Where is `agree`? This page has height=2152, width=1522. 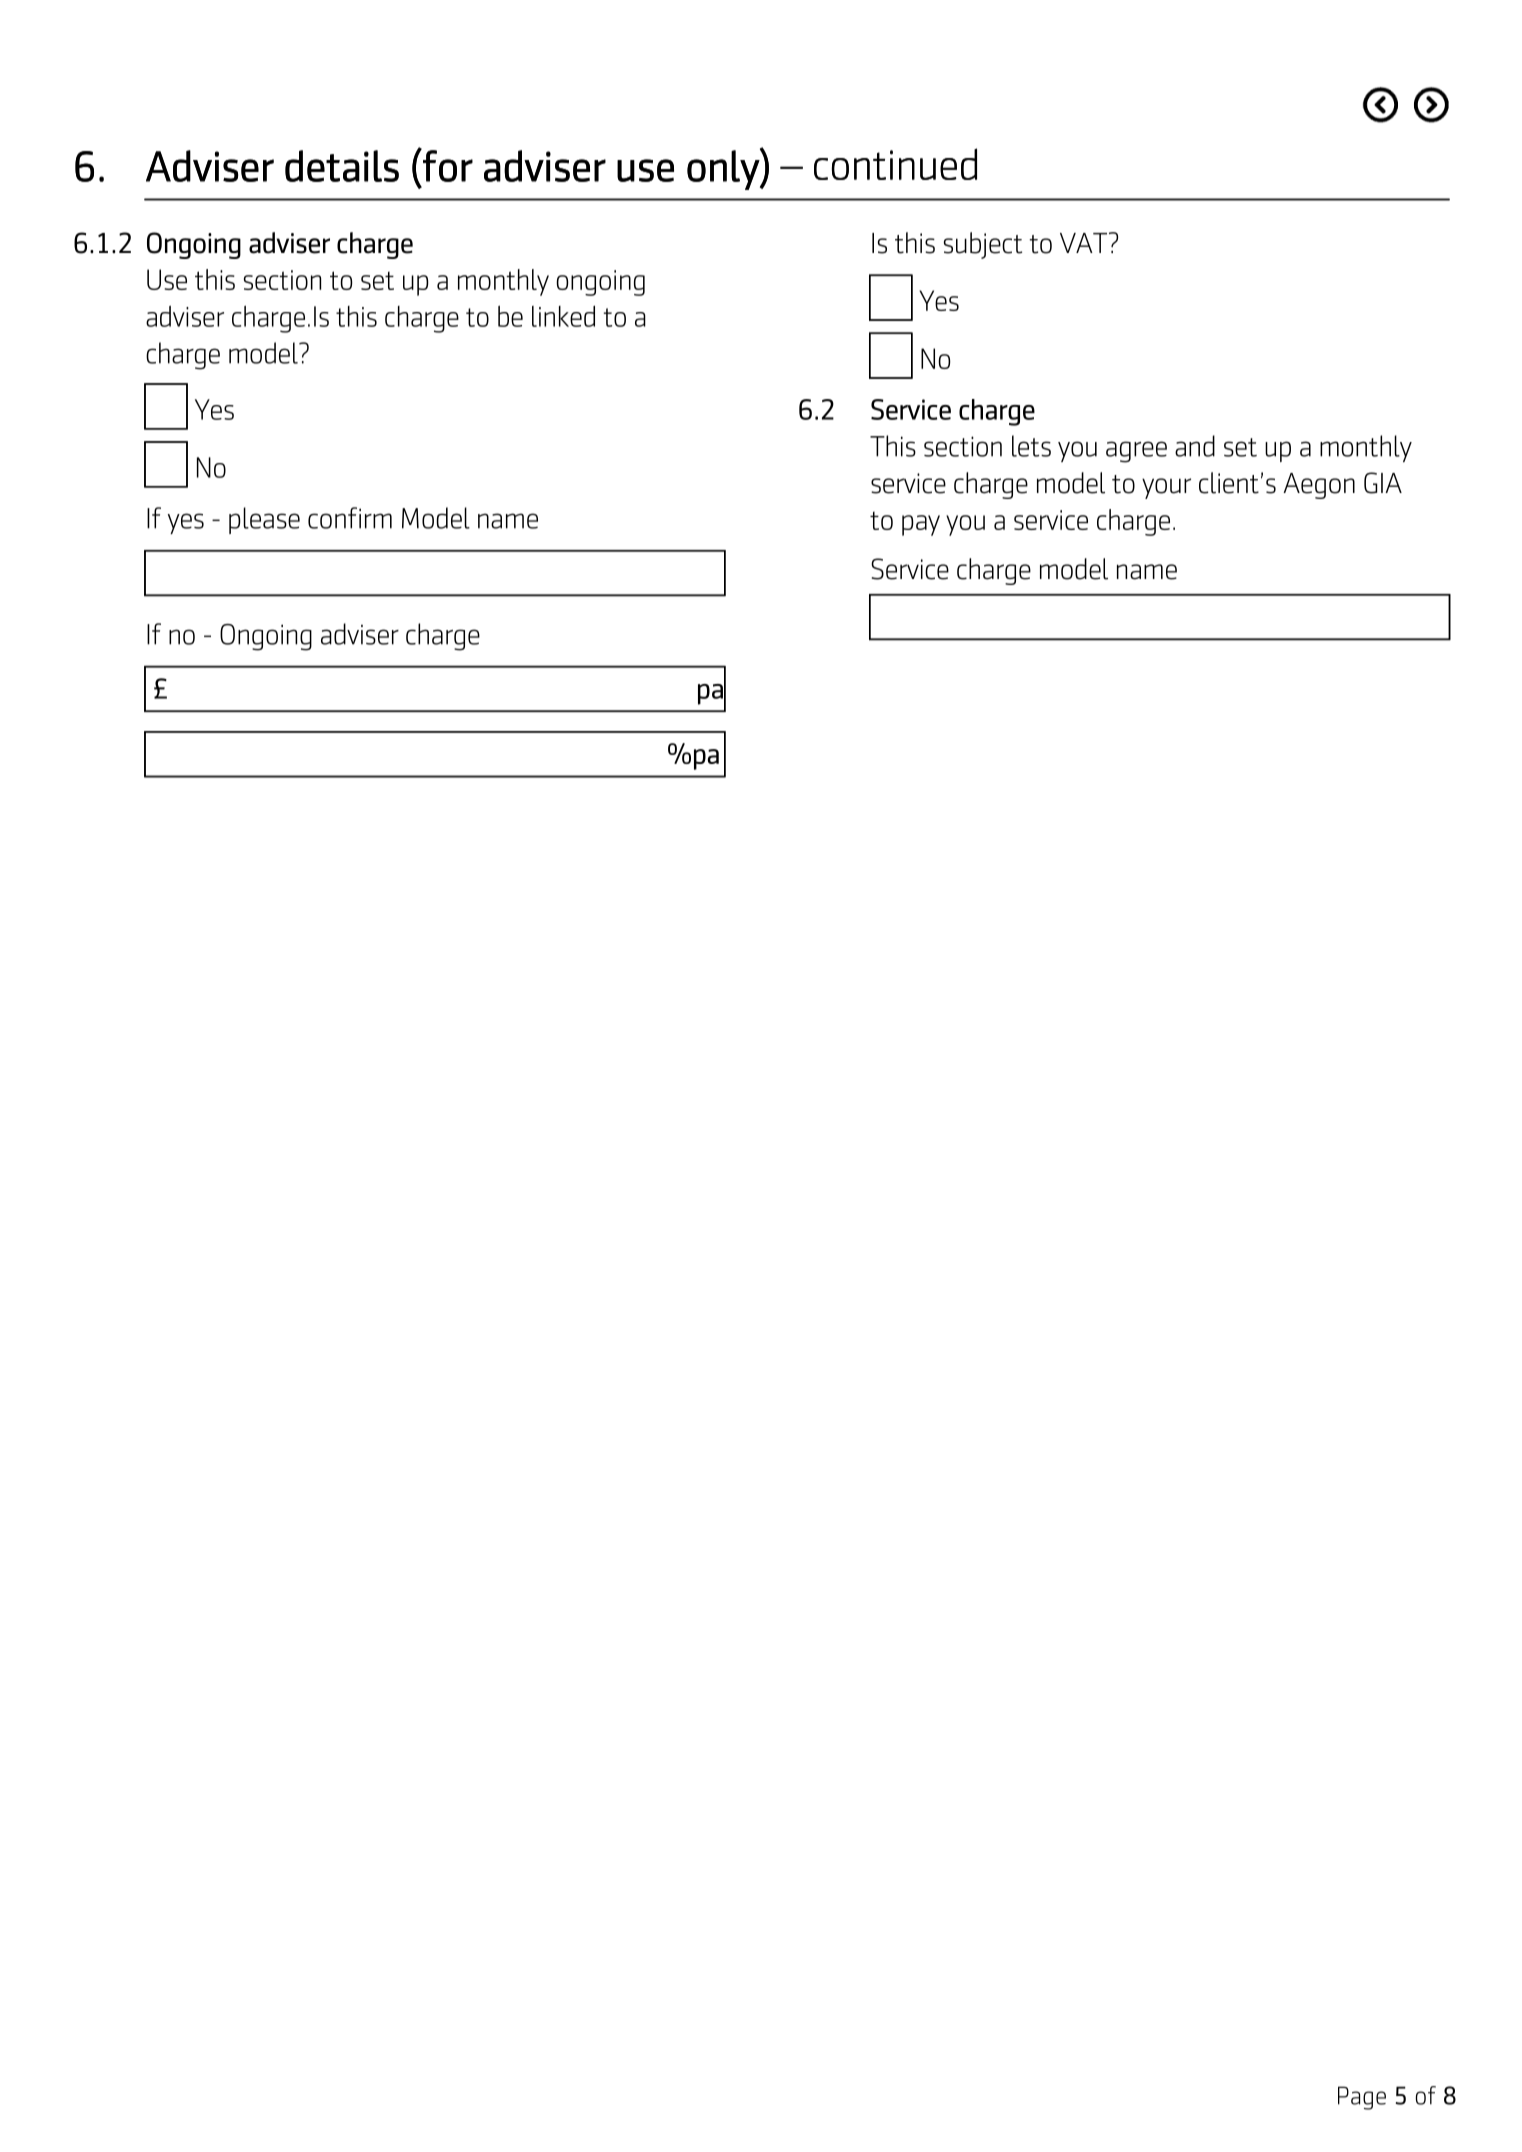 agree is located at coordinates (1136, 452).
